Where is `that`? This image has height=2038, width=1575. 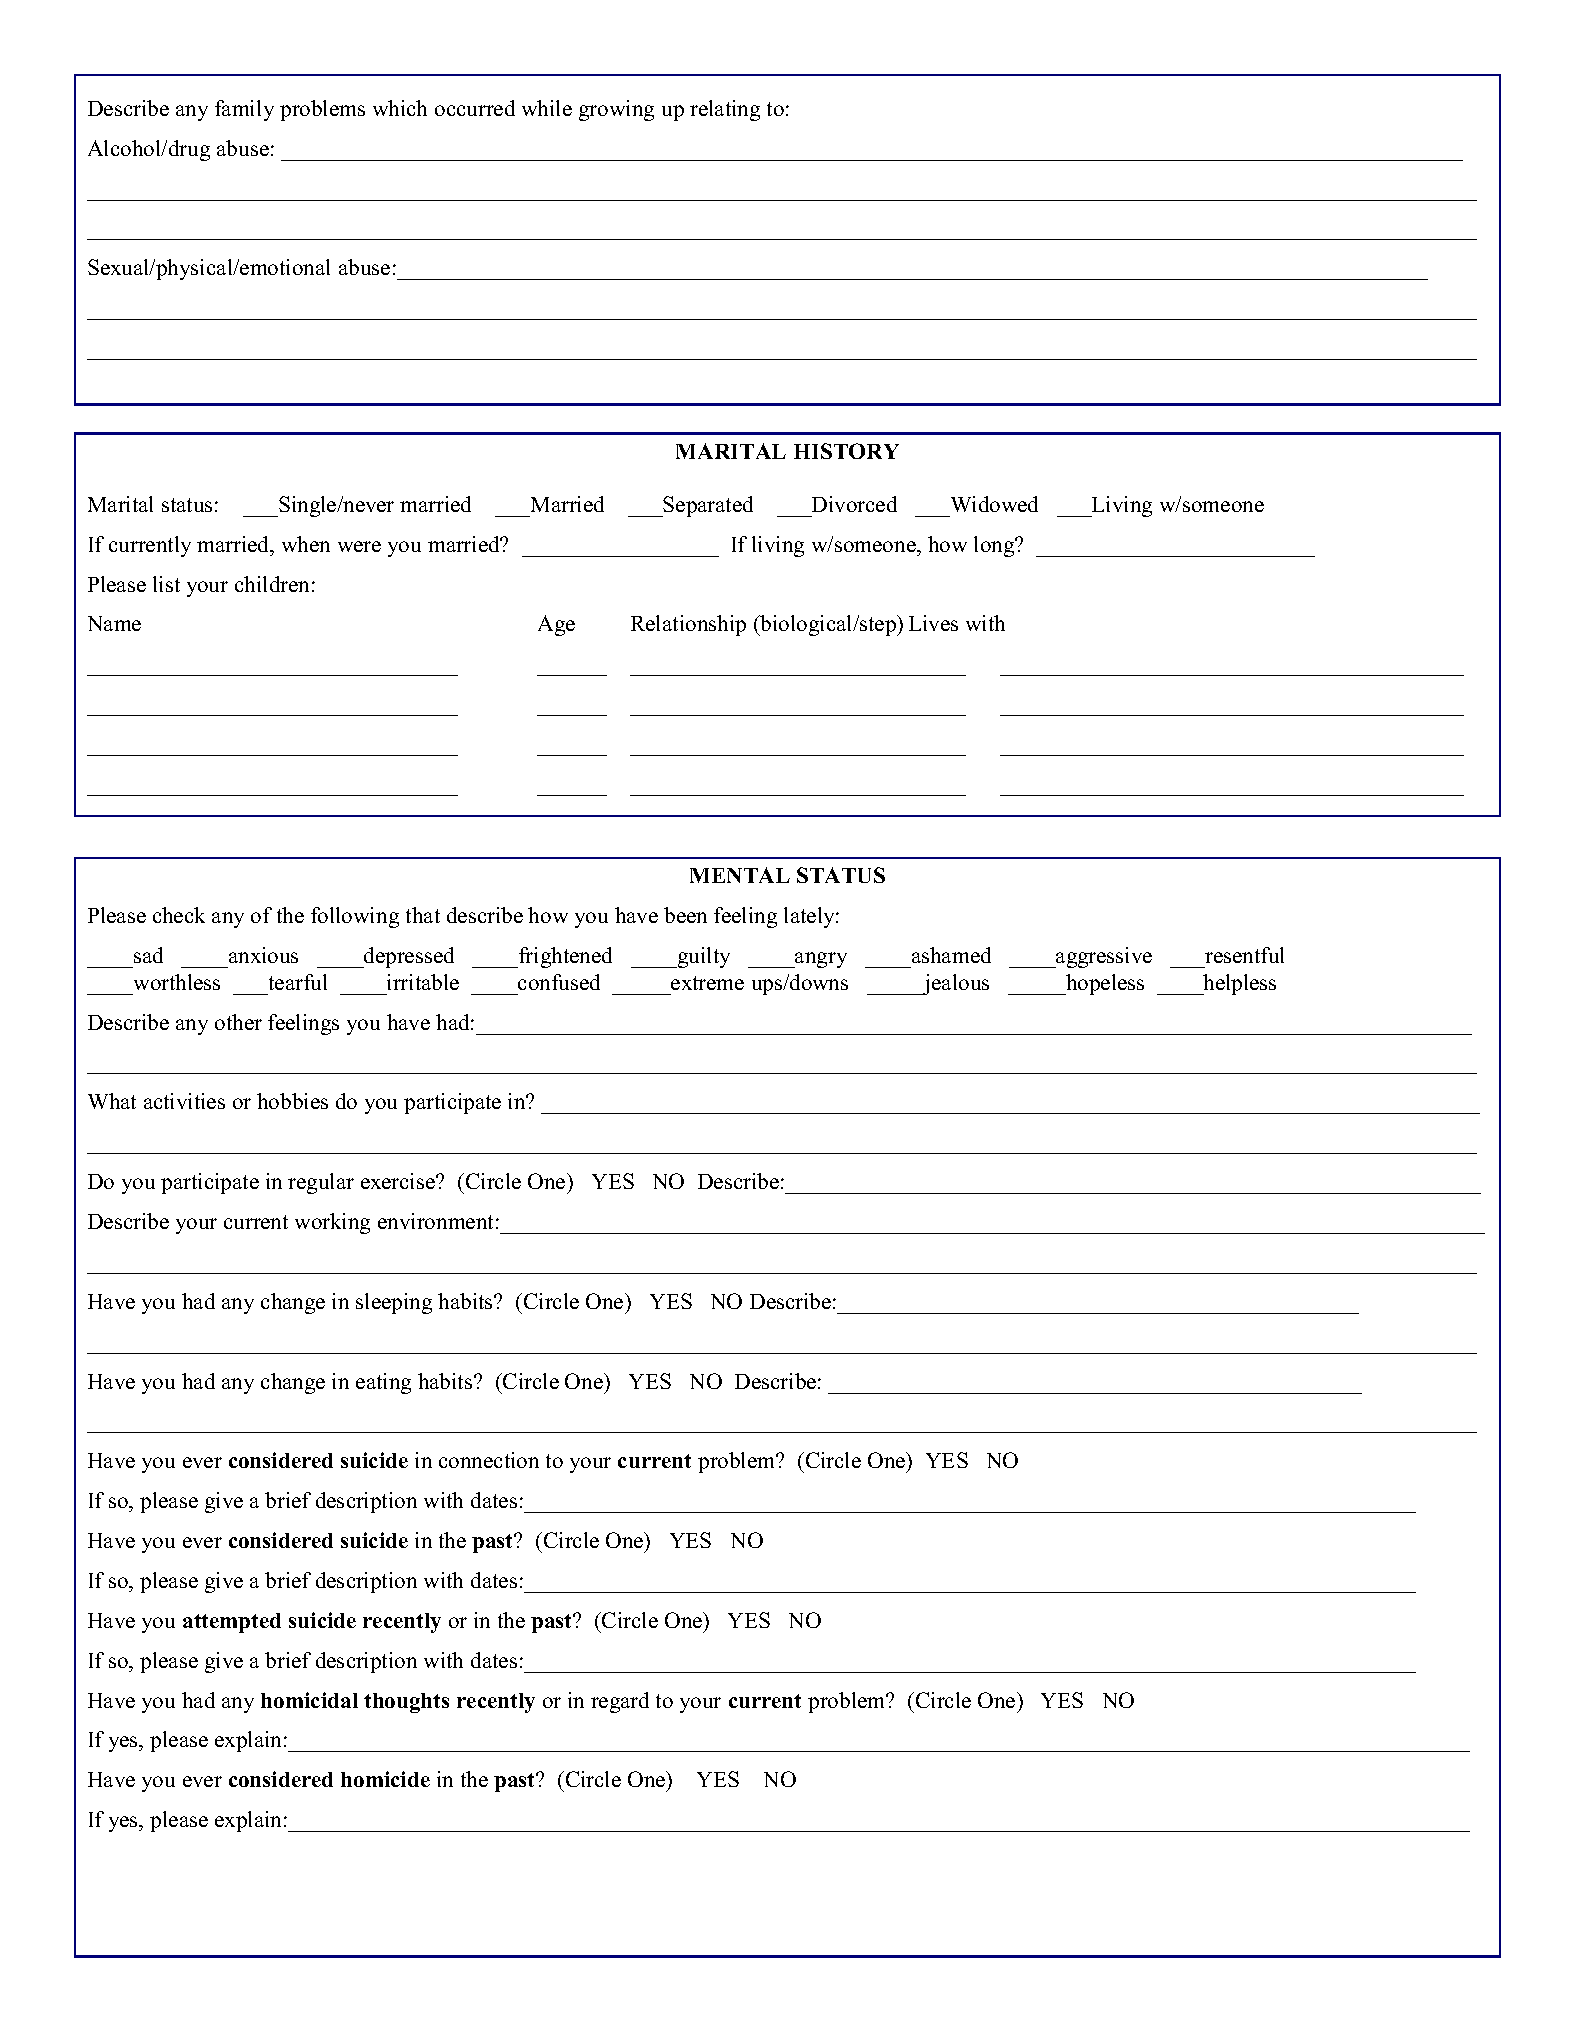
that is located at coordinates (423, 915).
